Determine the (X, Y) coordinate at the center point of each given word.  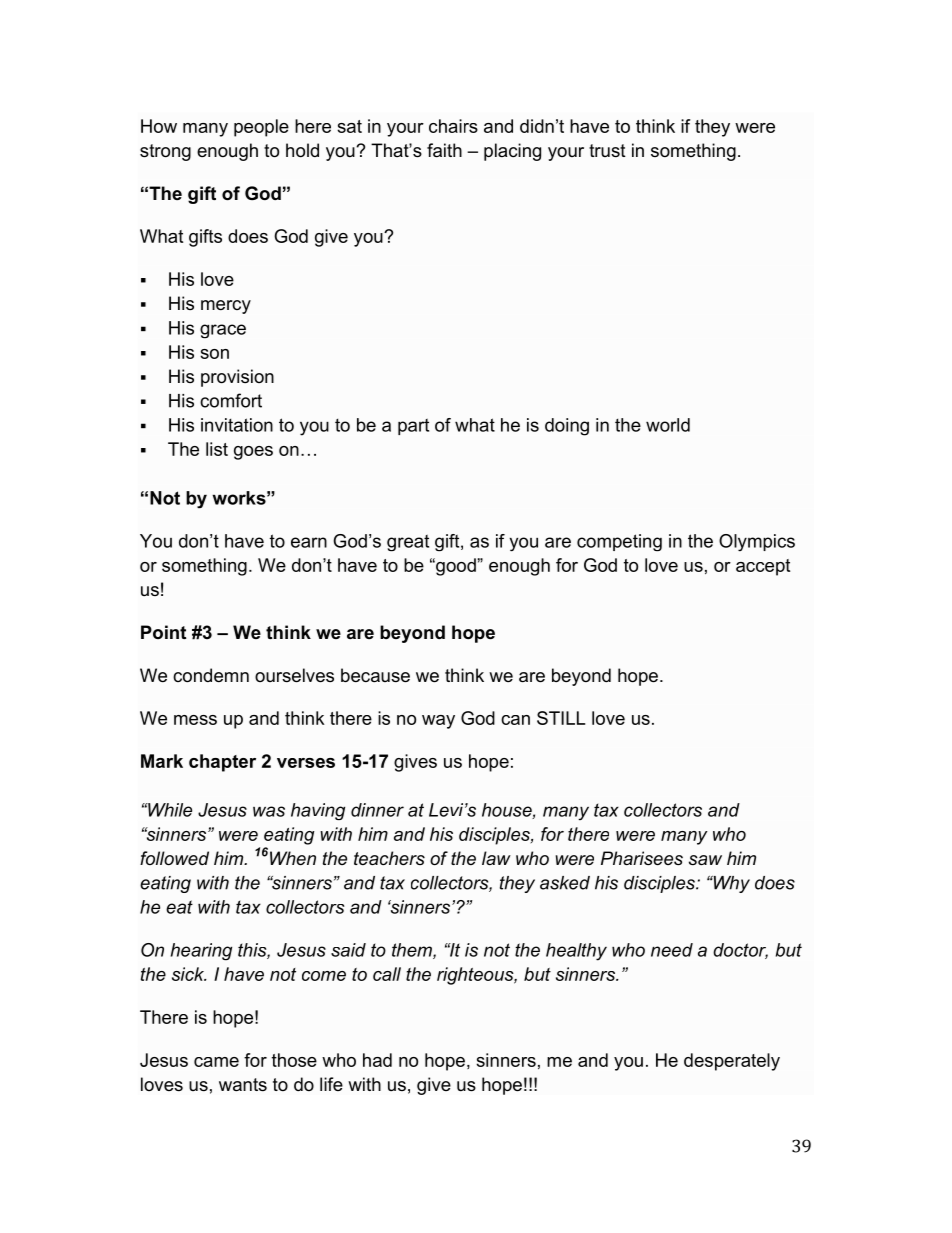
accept (763, 567)
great (408, 543)
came (216, 1062)
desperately (732, 1062)
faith (444, 150)
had (377, 1060)
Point (163, 632)
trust (607, 150)
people (261, 128)
